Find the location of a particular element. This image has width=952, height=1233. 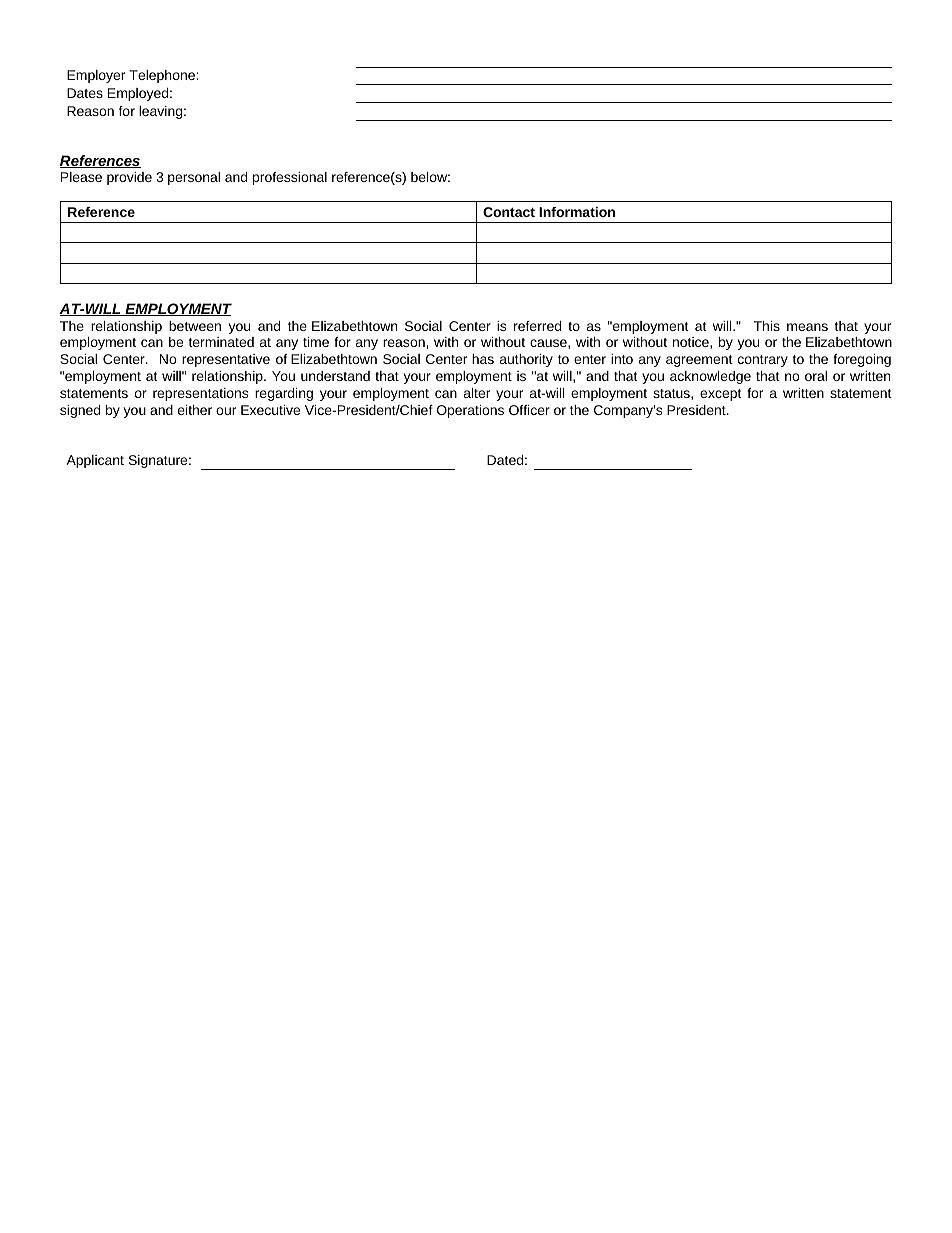

Applicant is located at coordinates (95, 461).
